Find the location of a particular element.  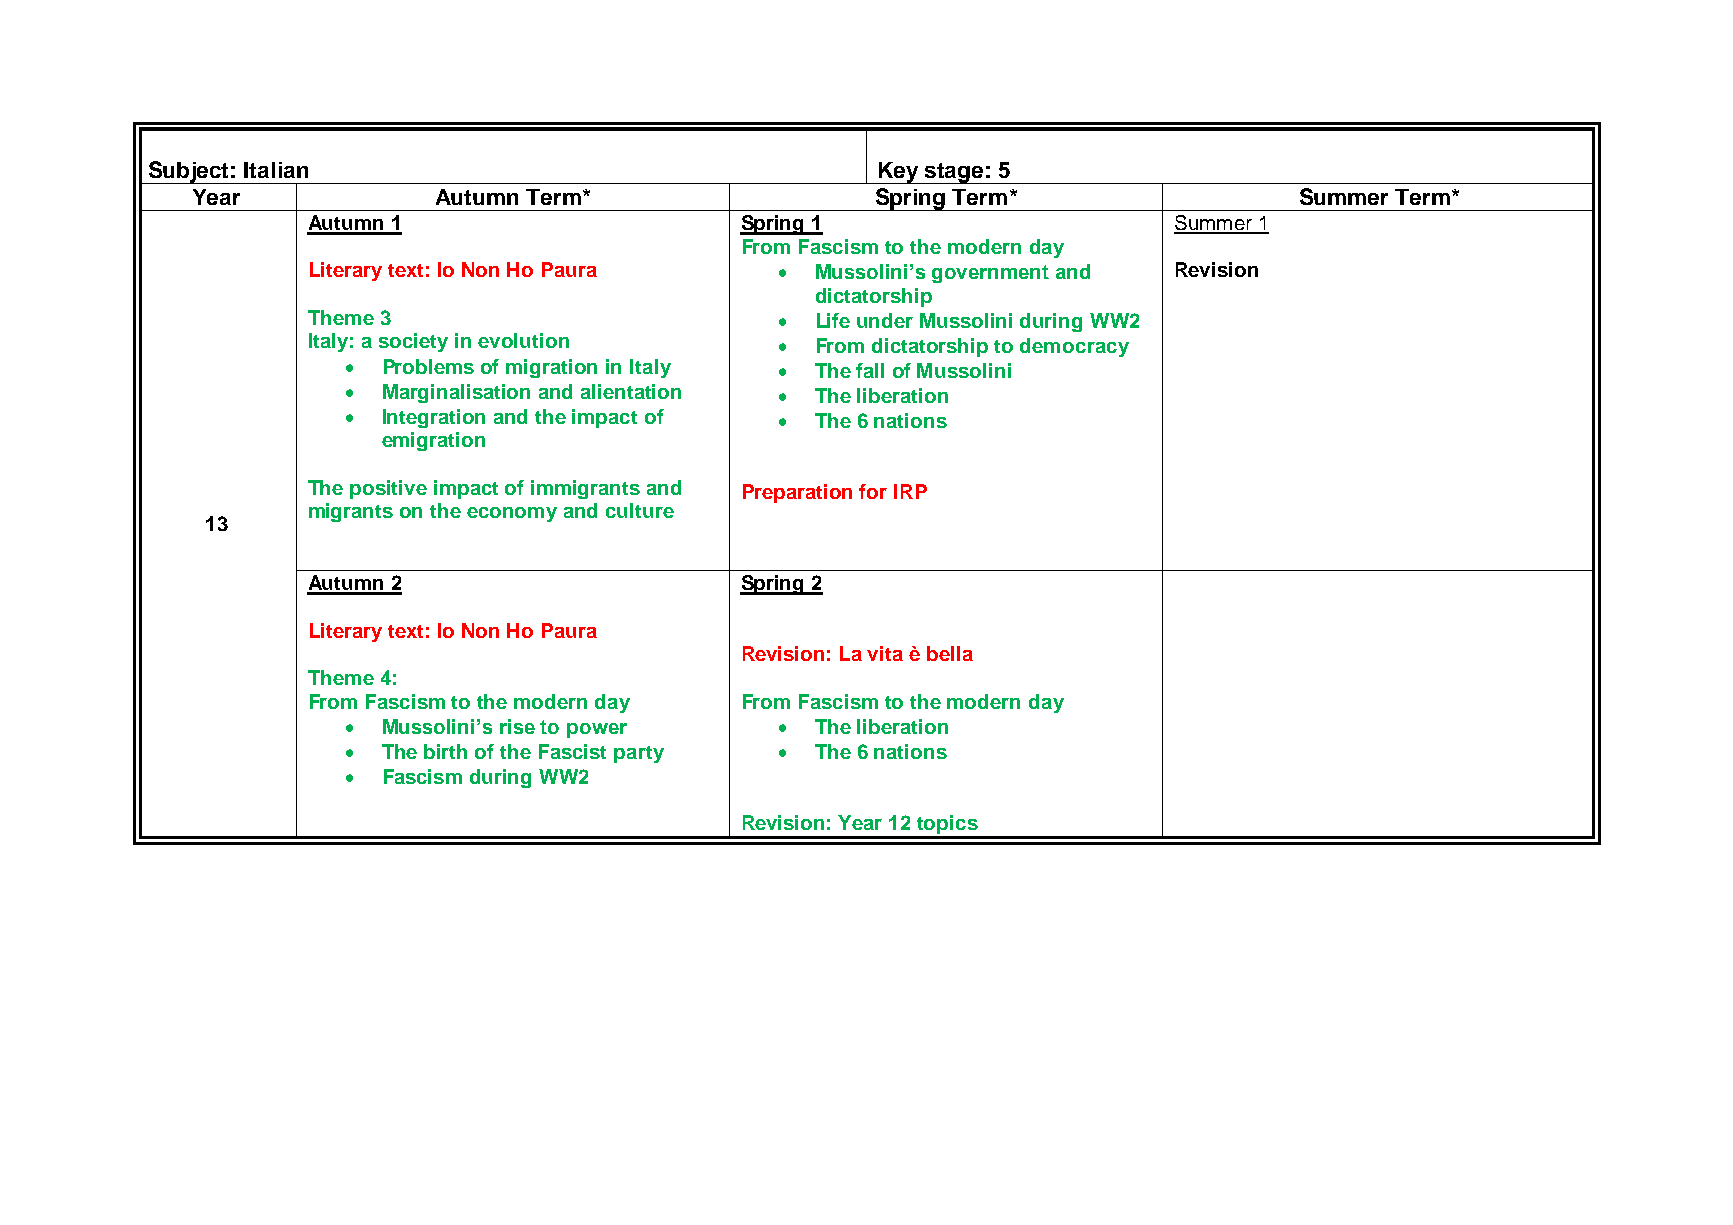

Italian is located at coordinates (276, 170).
